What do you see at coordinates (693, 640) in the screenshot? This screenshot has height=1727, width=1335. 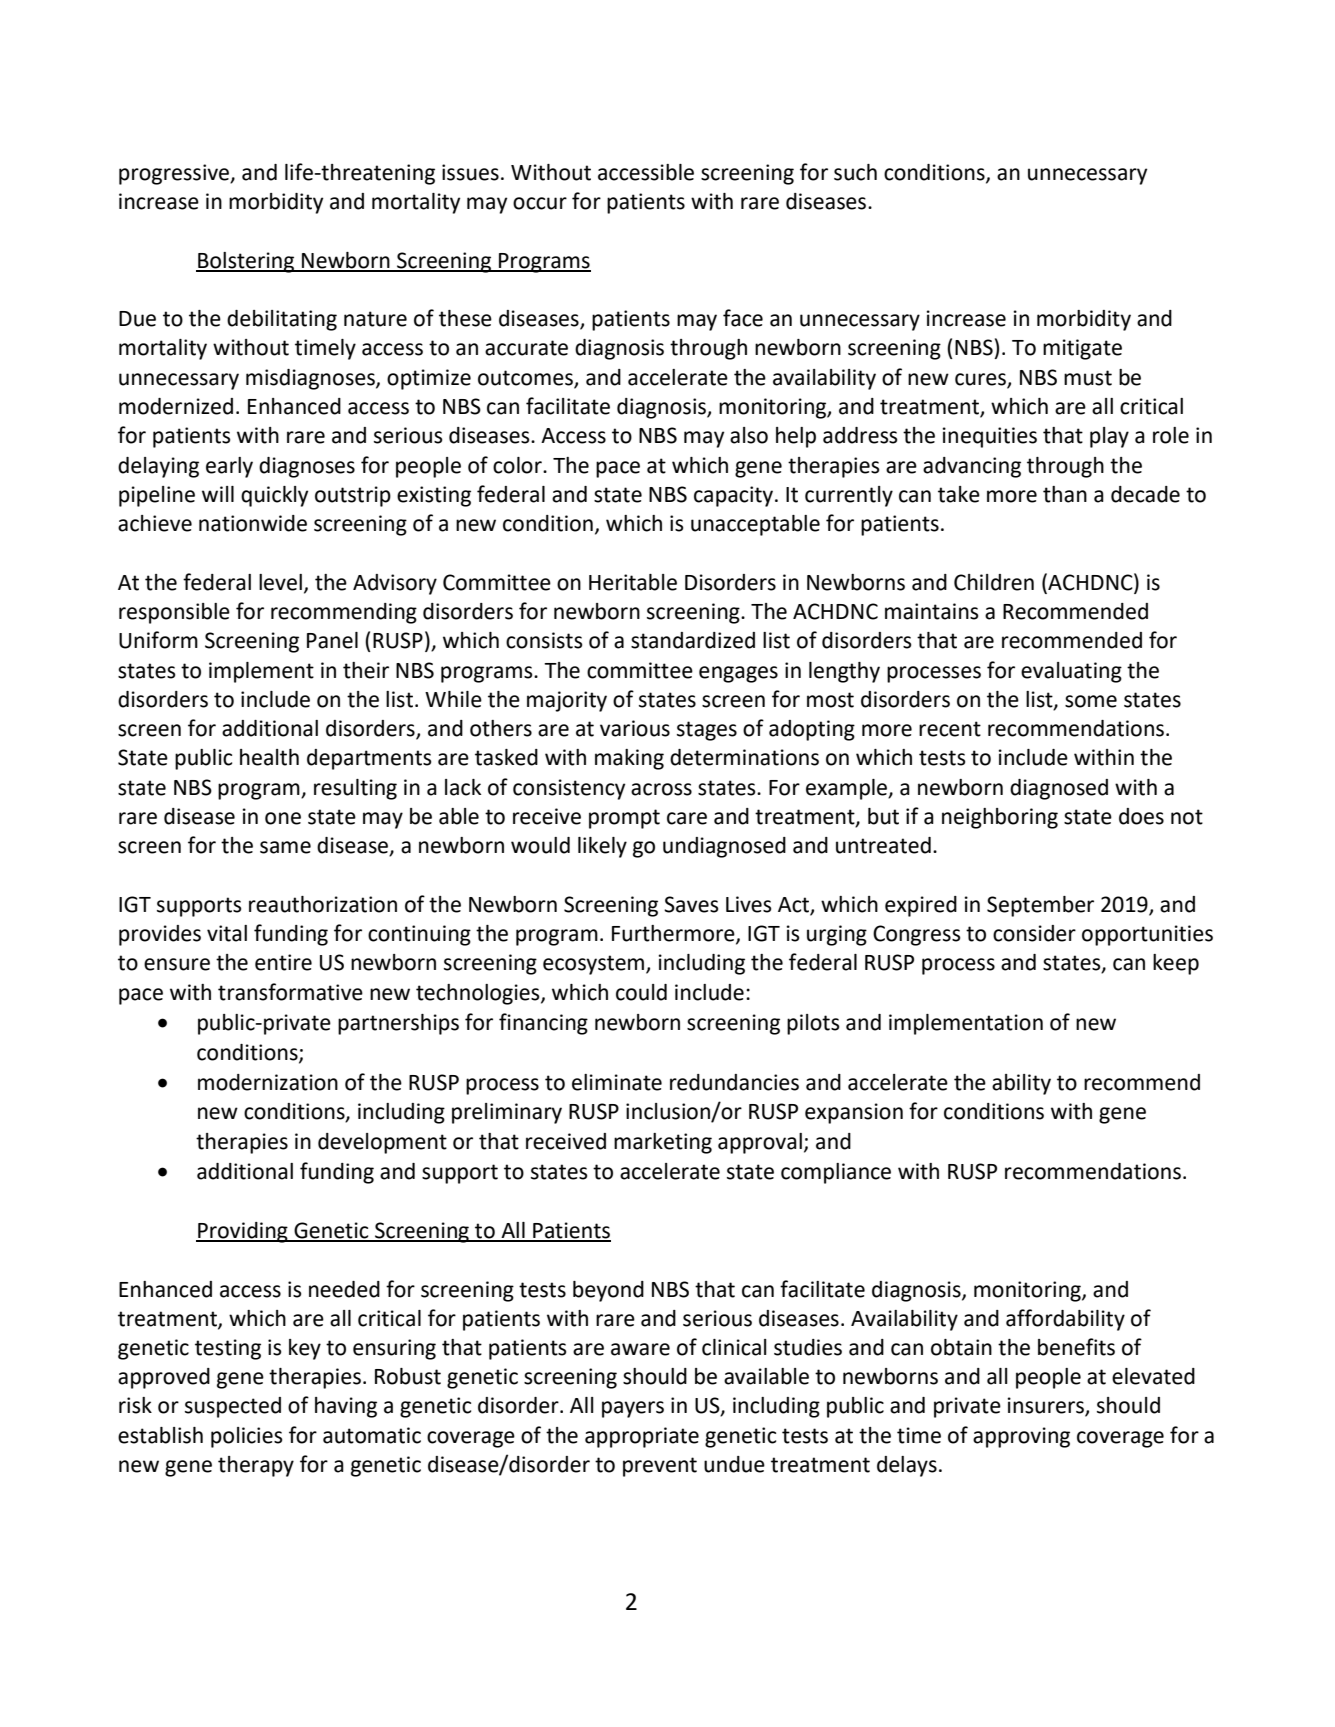 I see `standardized` at bounding box center [693, 640].
